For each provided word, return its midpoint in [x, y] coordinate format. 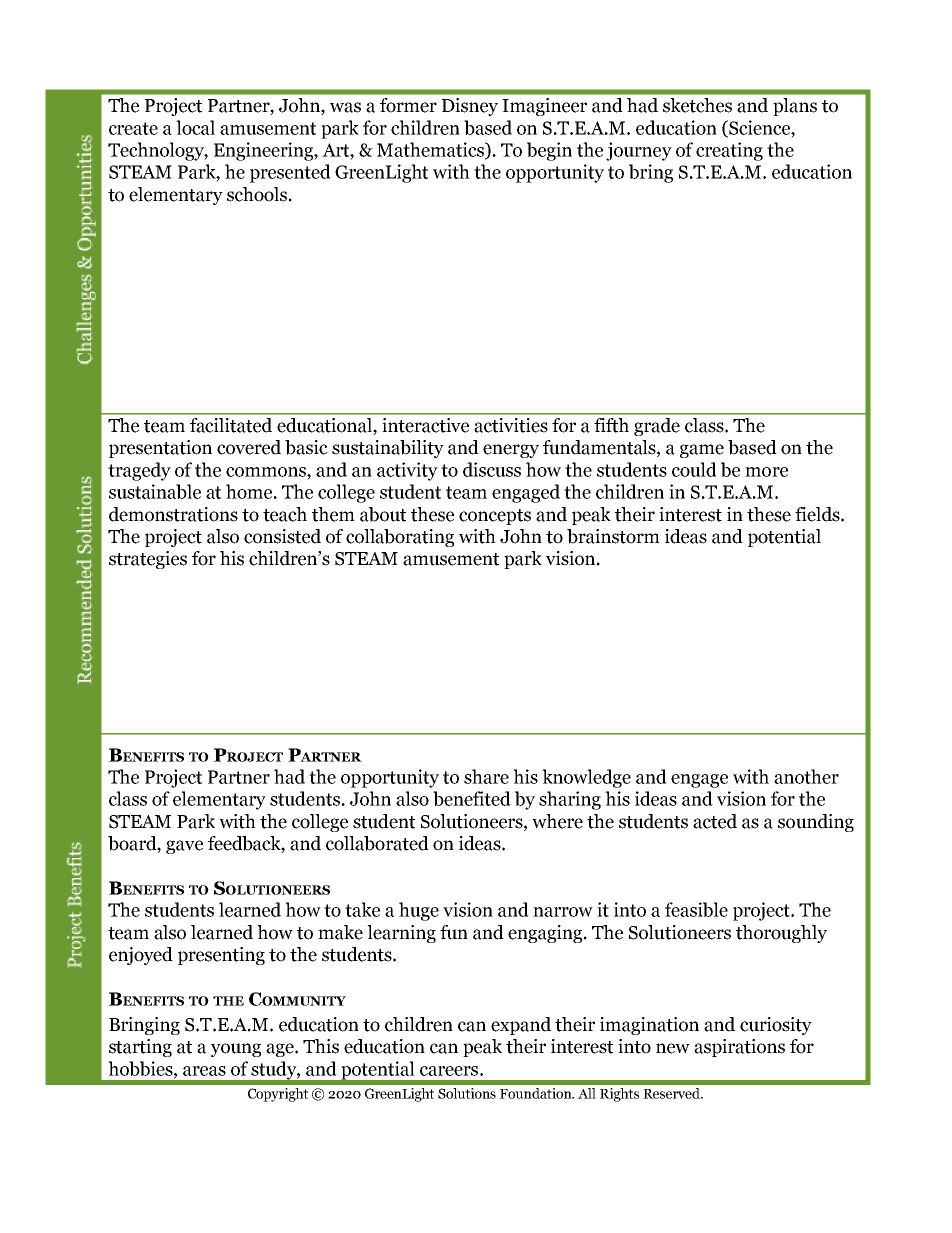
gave [184, 847]
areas [204, 1071]
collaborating [400, 538]
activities [511, 425]
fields [818, 514]
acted [715, 821]
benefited [472, 798]
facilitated [231, 425]
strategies [148, 560]
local [195, 127]
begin [549, 151]
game [702, 451]
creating [729, 151]
